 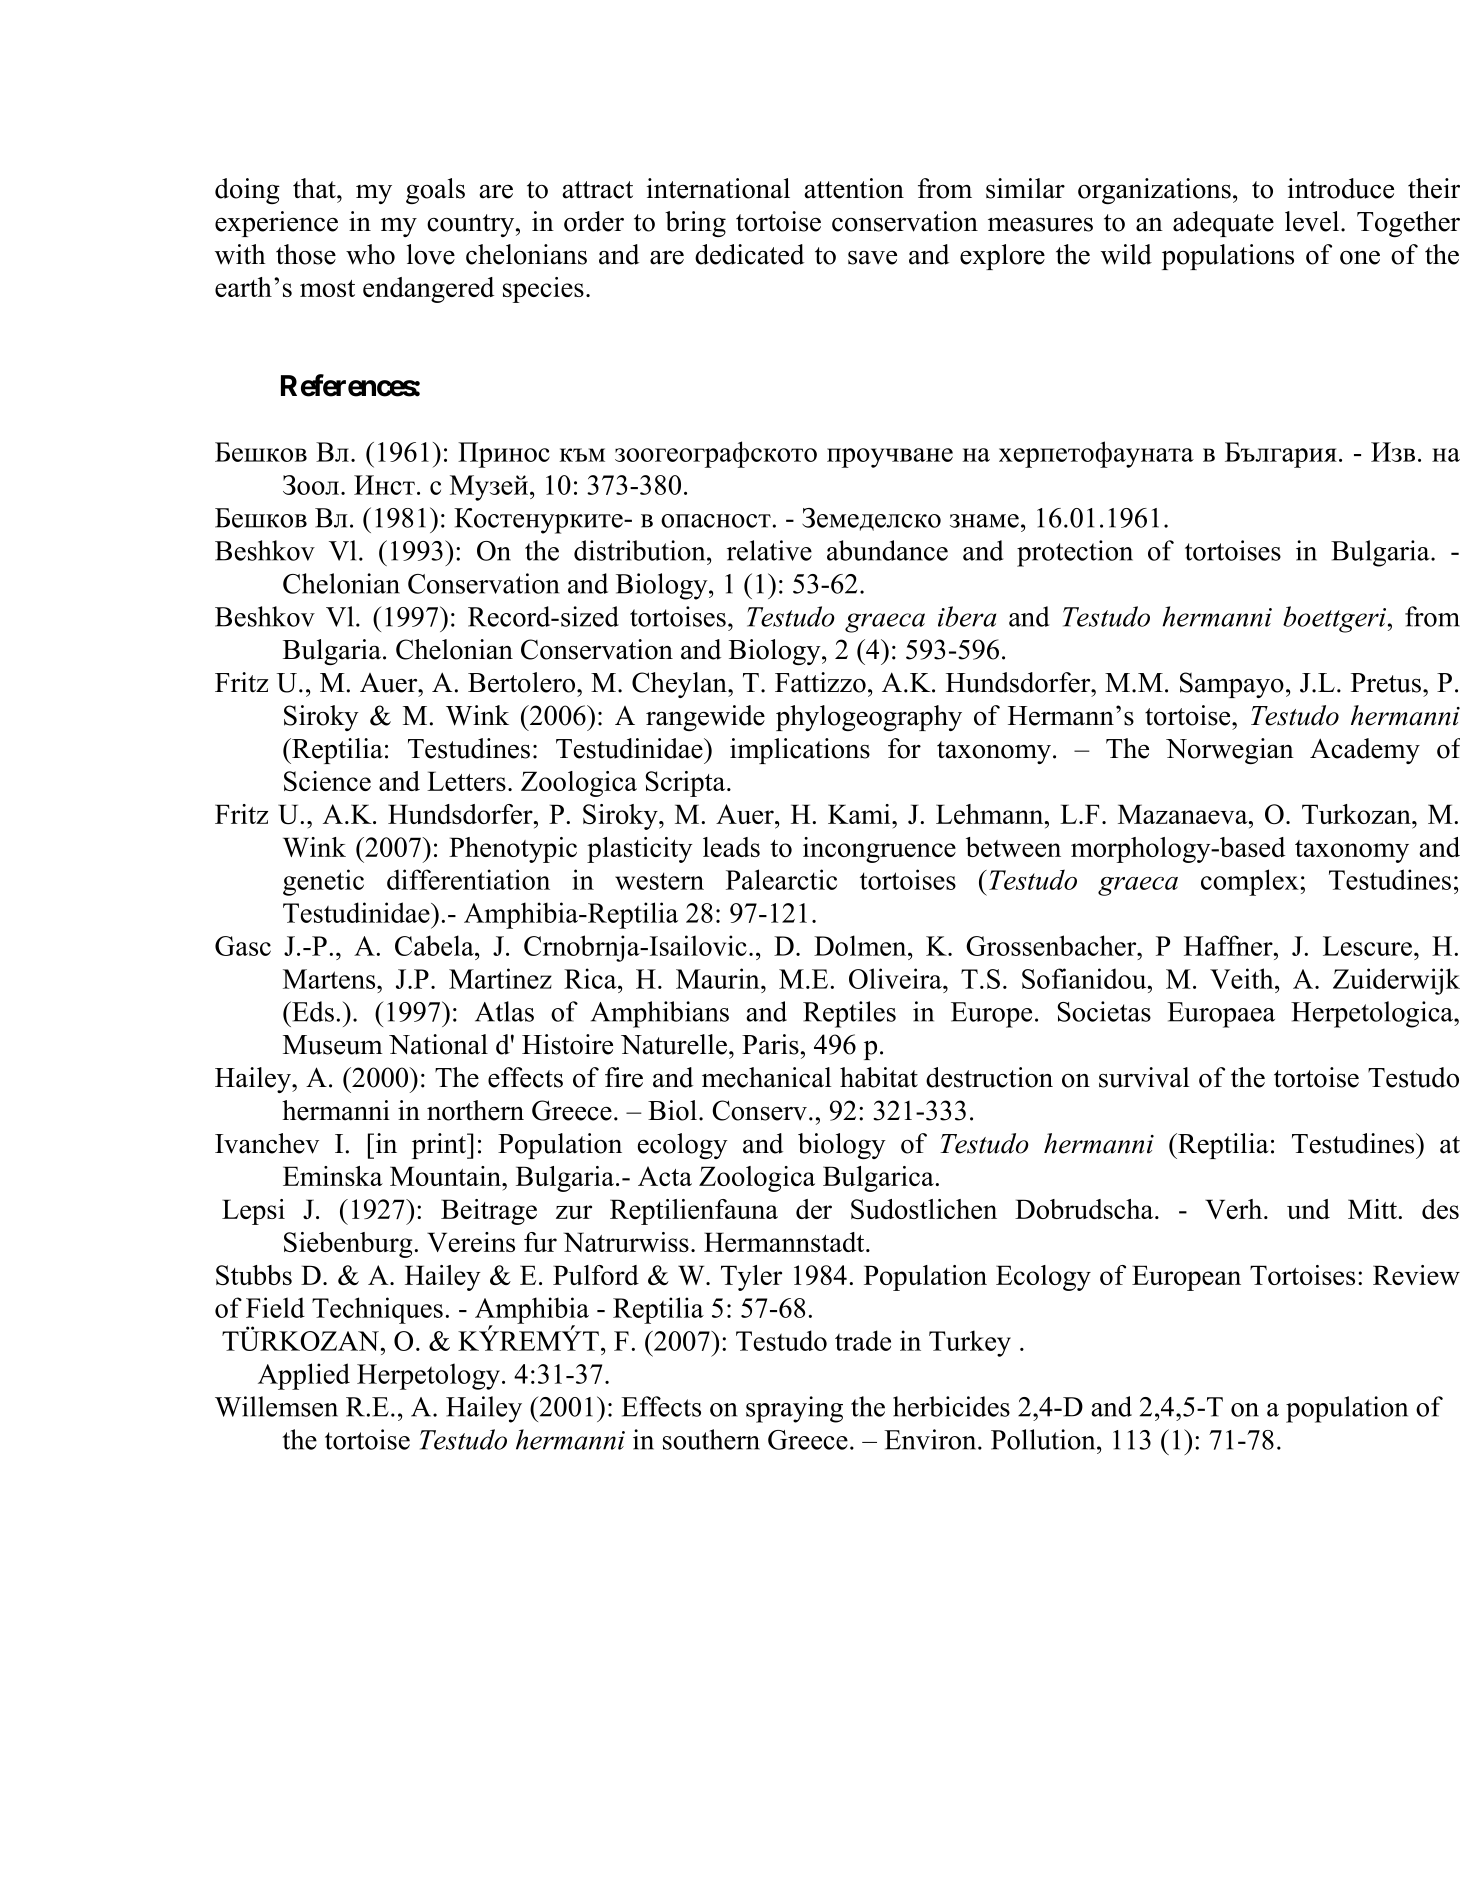 I want to click on Kami, so click(x=860, y=814).
